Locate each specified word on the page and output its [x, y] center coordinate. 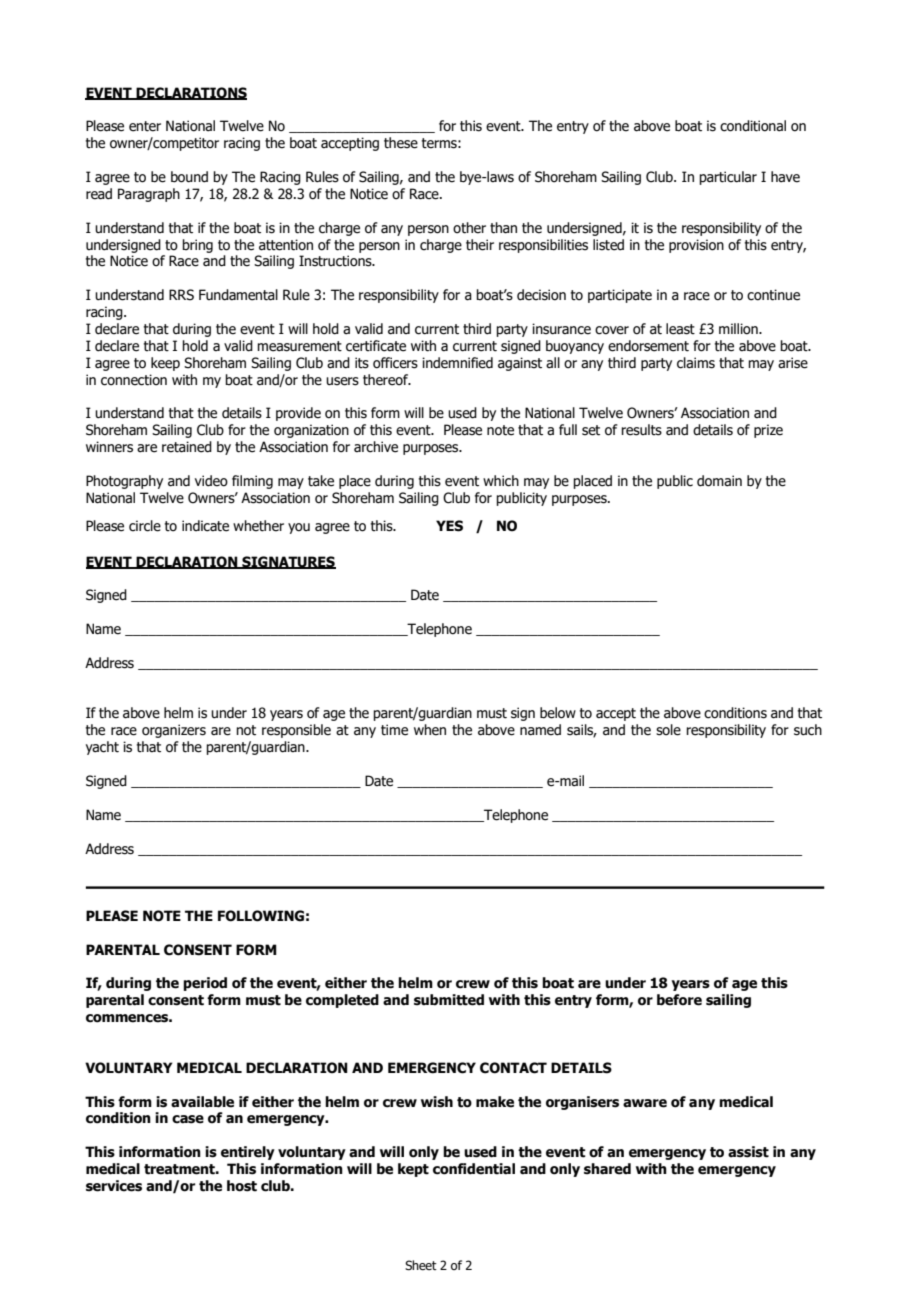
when [430, 730]
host [242, 1186]
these [401, 143]
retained [187, 447]
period [205, 984]
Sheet [421, 1265]
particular [728, 178]
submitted [449, 1000]
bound [189, 177]
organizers [174, 731]
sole [668, 730]
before [679, 1000]
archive [376, 447]
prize [768, 431]
